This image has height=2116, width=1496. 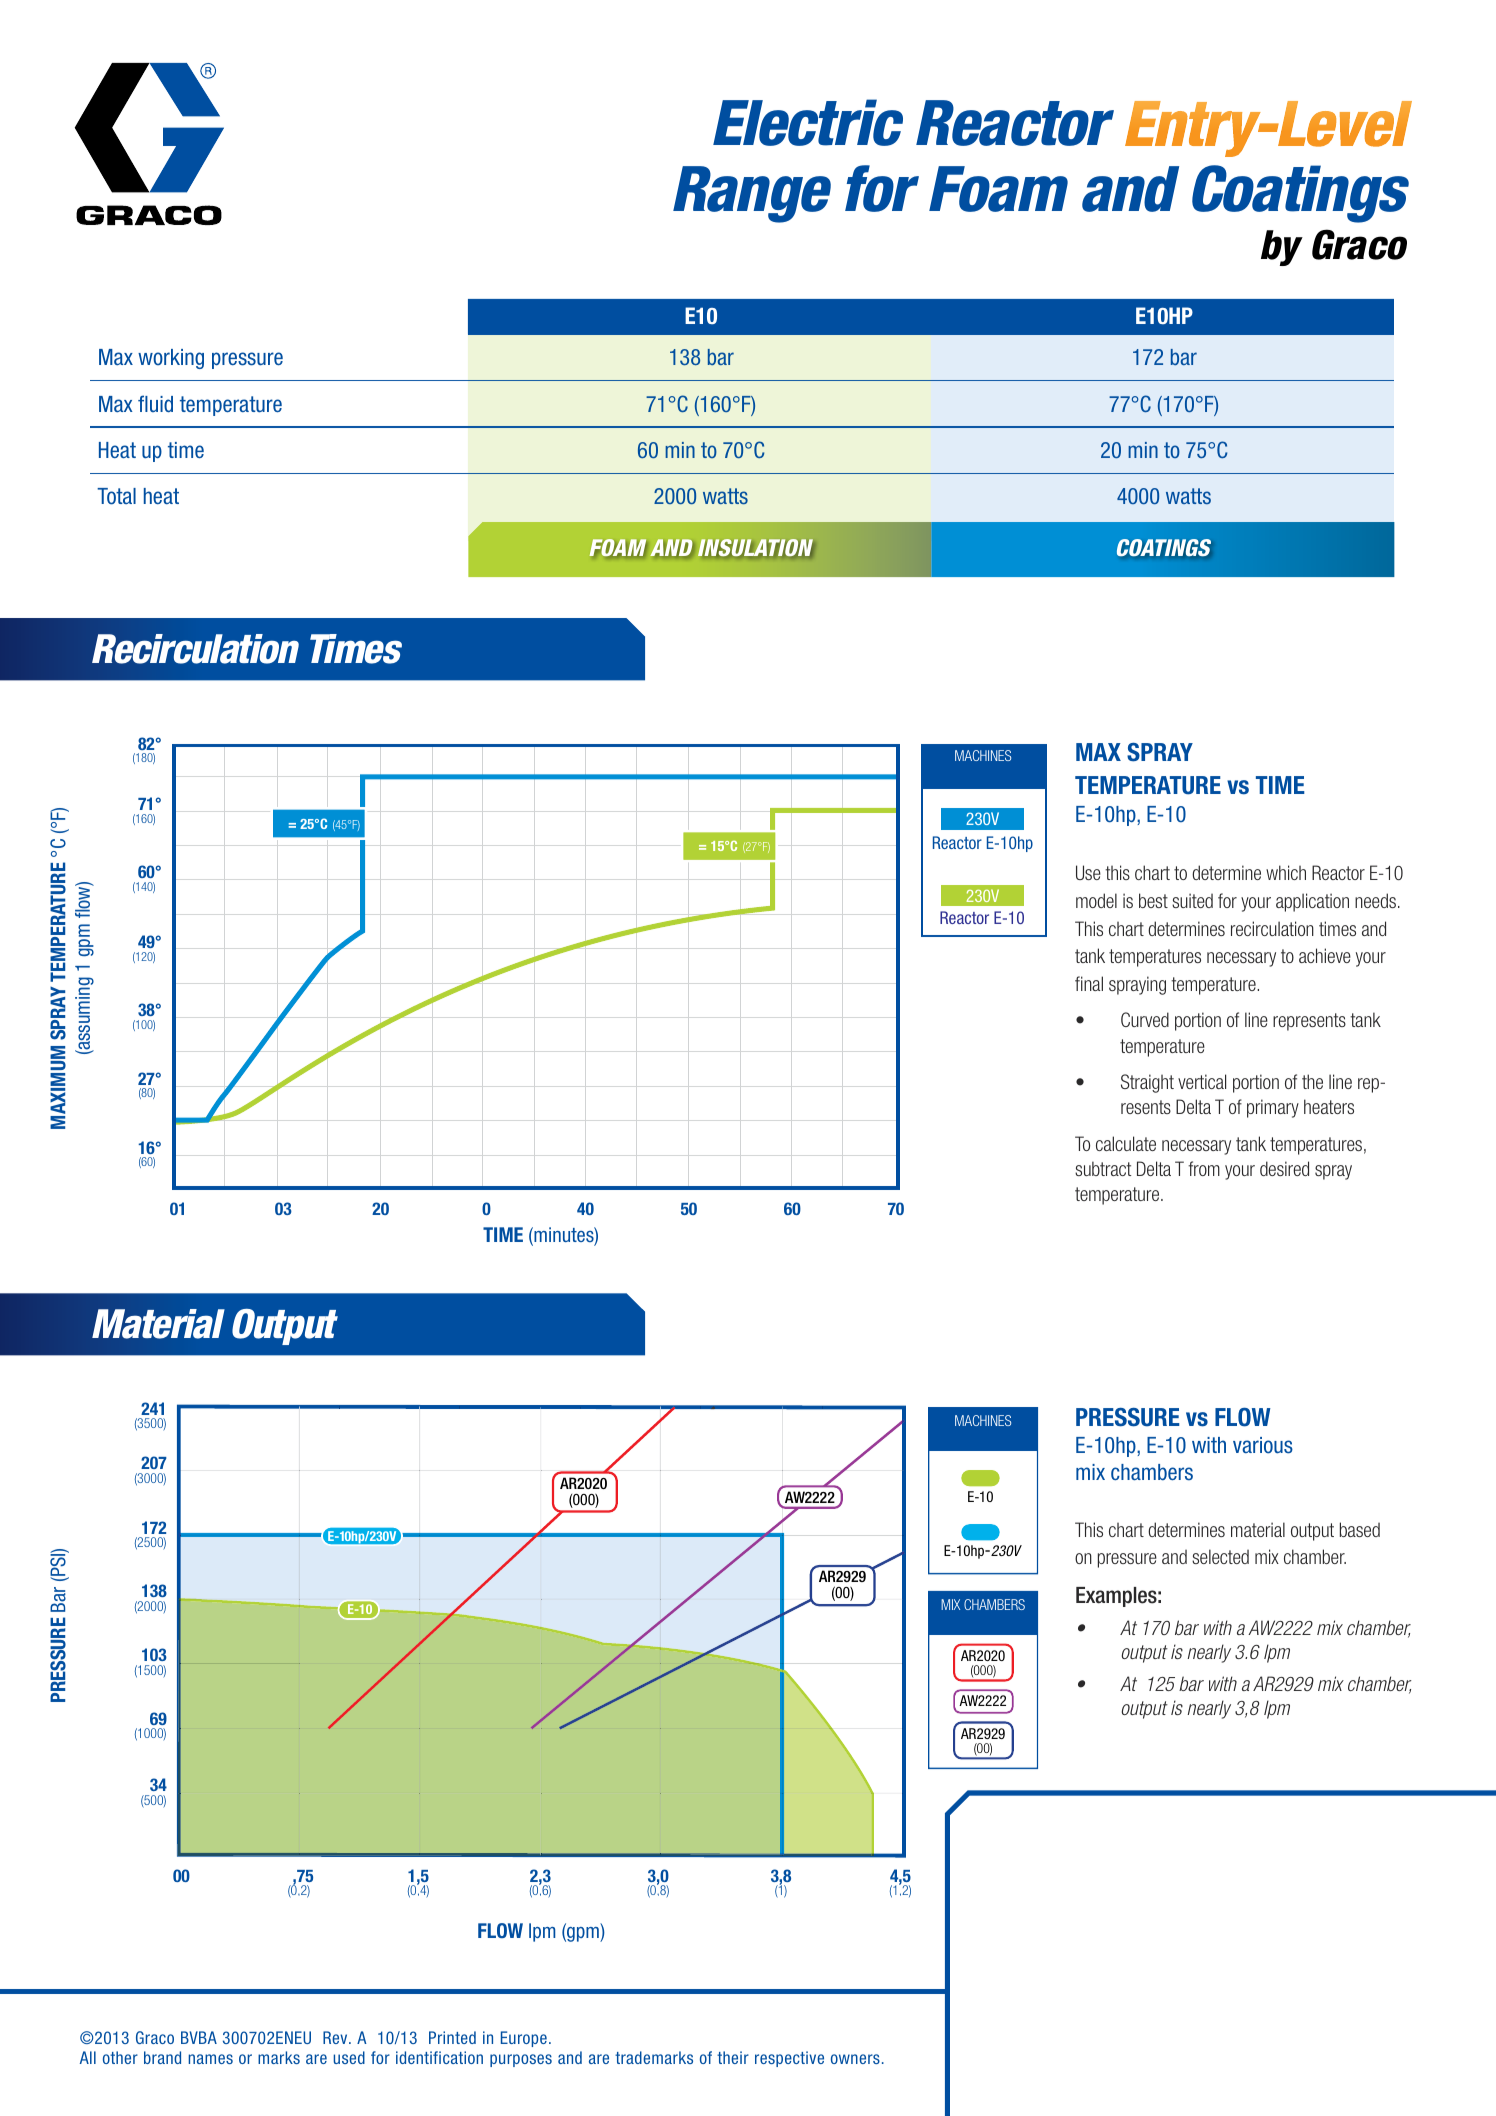 What do you see at coordinates (1089, 983) in the image?
I see `final` at bounding box center [1089, 983].
